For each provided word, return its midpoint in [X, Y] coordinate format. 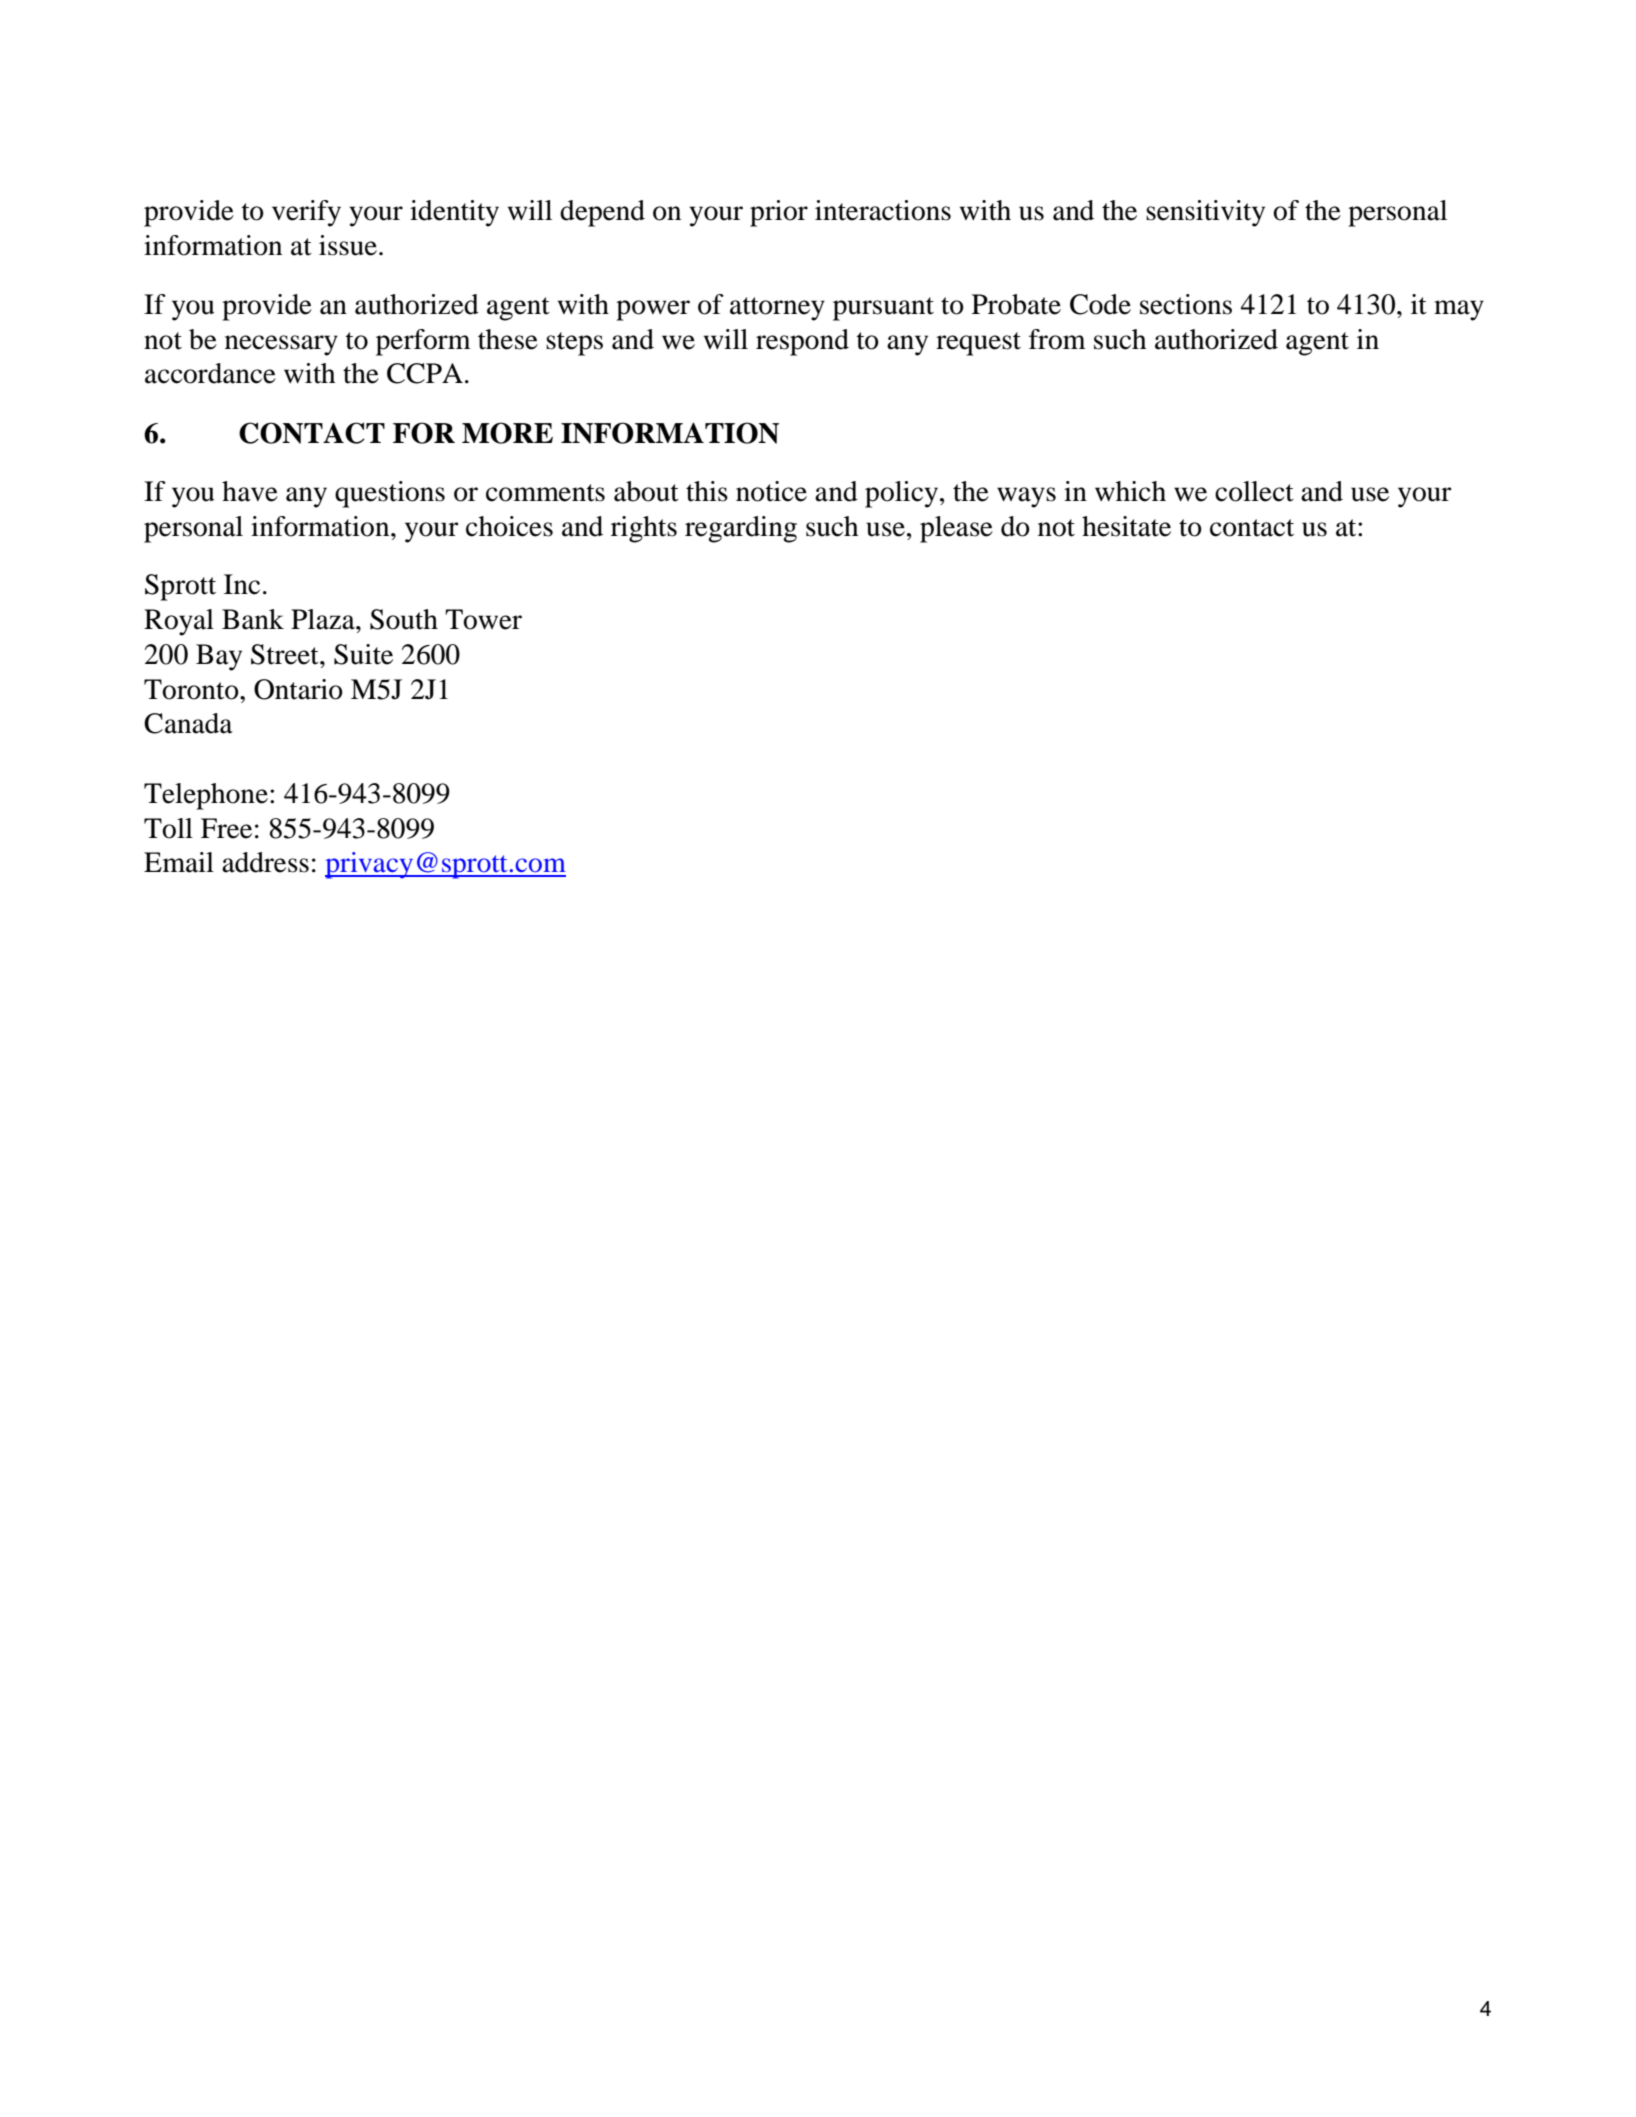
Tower [483, 619]
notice [771, 491]
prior [779, 213]
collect [1254, 491]
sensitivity [1205, 213]
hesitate [1126, 526]
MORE [507, 433]
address [265, 862]
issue [349, 245]
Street [286, 654]
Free [226, 828]
